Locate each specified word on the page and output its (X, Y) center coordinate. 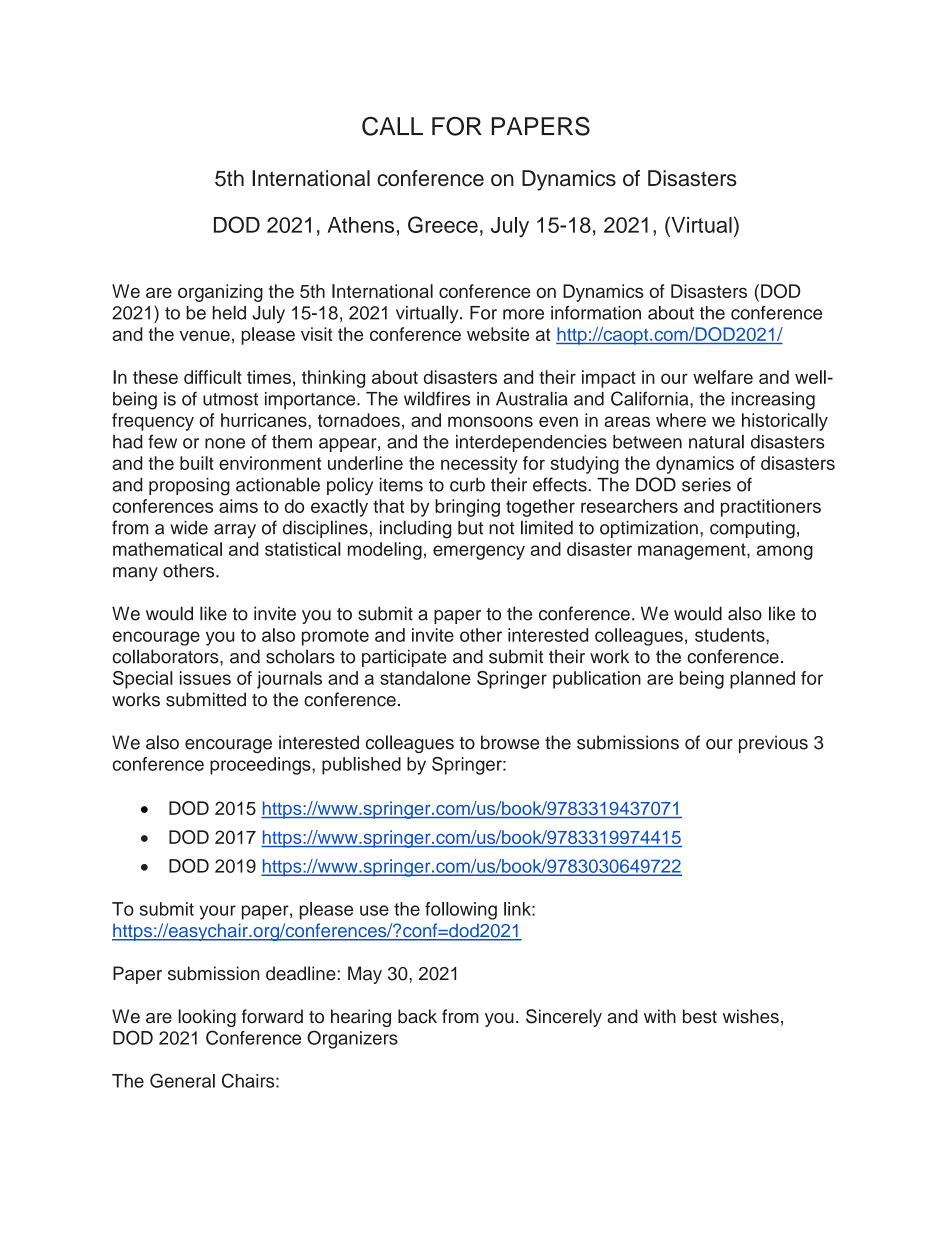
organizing (220, 293)
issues (205, 678)
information (596, 312)
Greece (443, 224)
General (182, 1080)
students (731, 635)
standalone (425, 678)
